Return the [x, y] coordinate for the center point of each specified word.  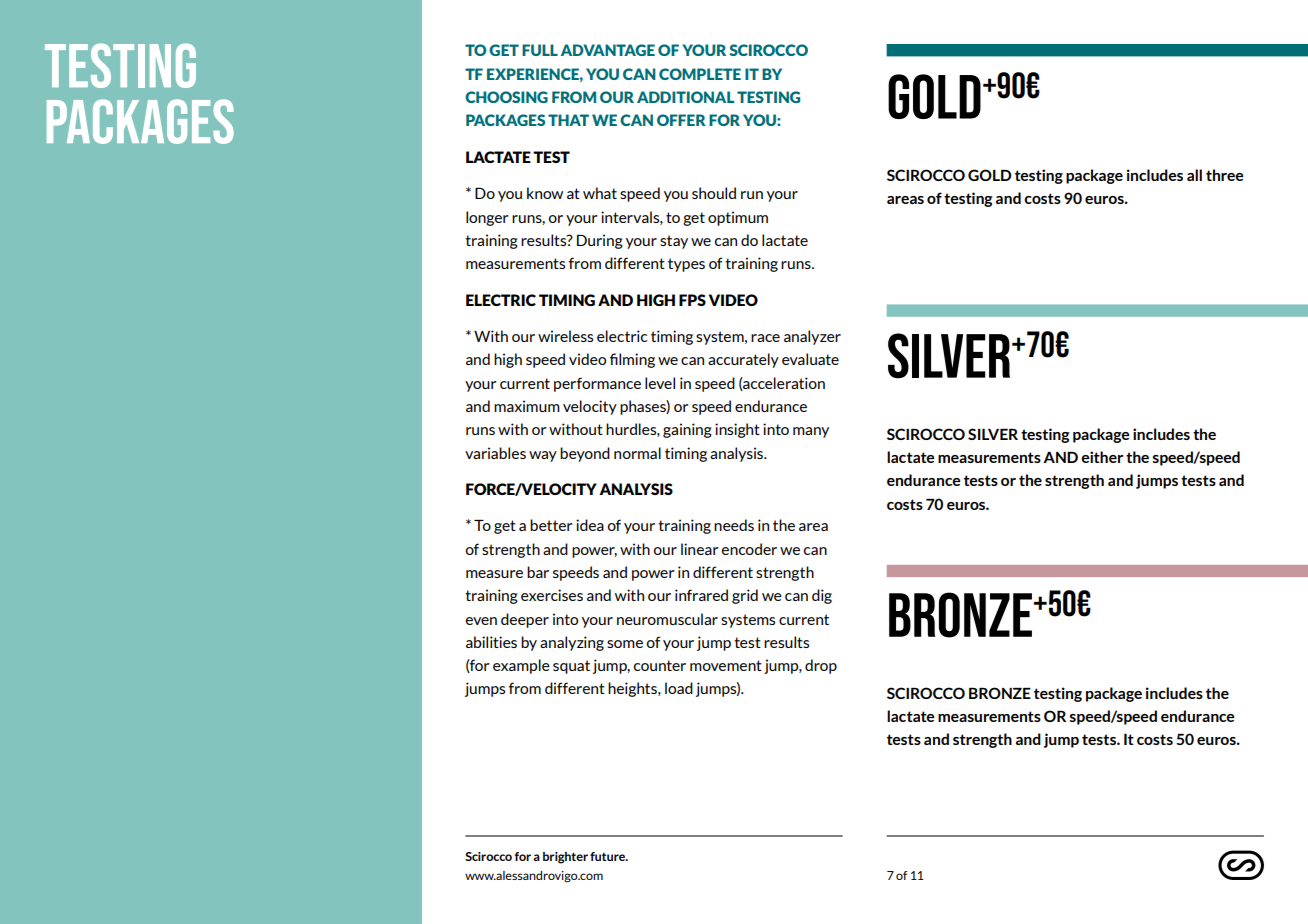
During [600, 241]
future [609, 856]
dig [822, 596]
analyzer [812, 337]
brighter [565, 858]
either [1102, 457]
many [811, 432]
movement [726, 665]
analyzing [572, 643]
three [1225, 175]
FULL [540, 50]
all [1194, 175]
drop [821, 666]
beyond [585, 454]
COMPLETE [700, 74]
